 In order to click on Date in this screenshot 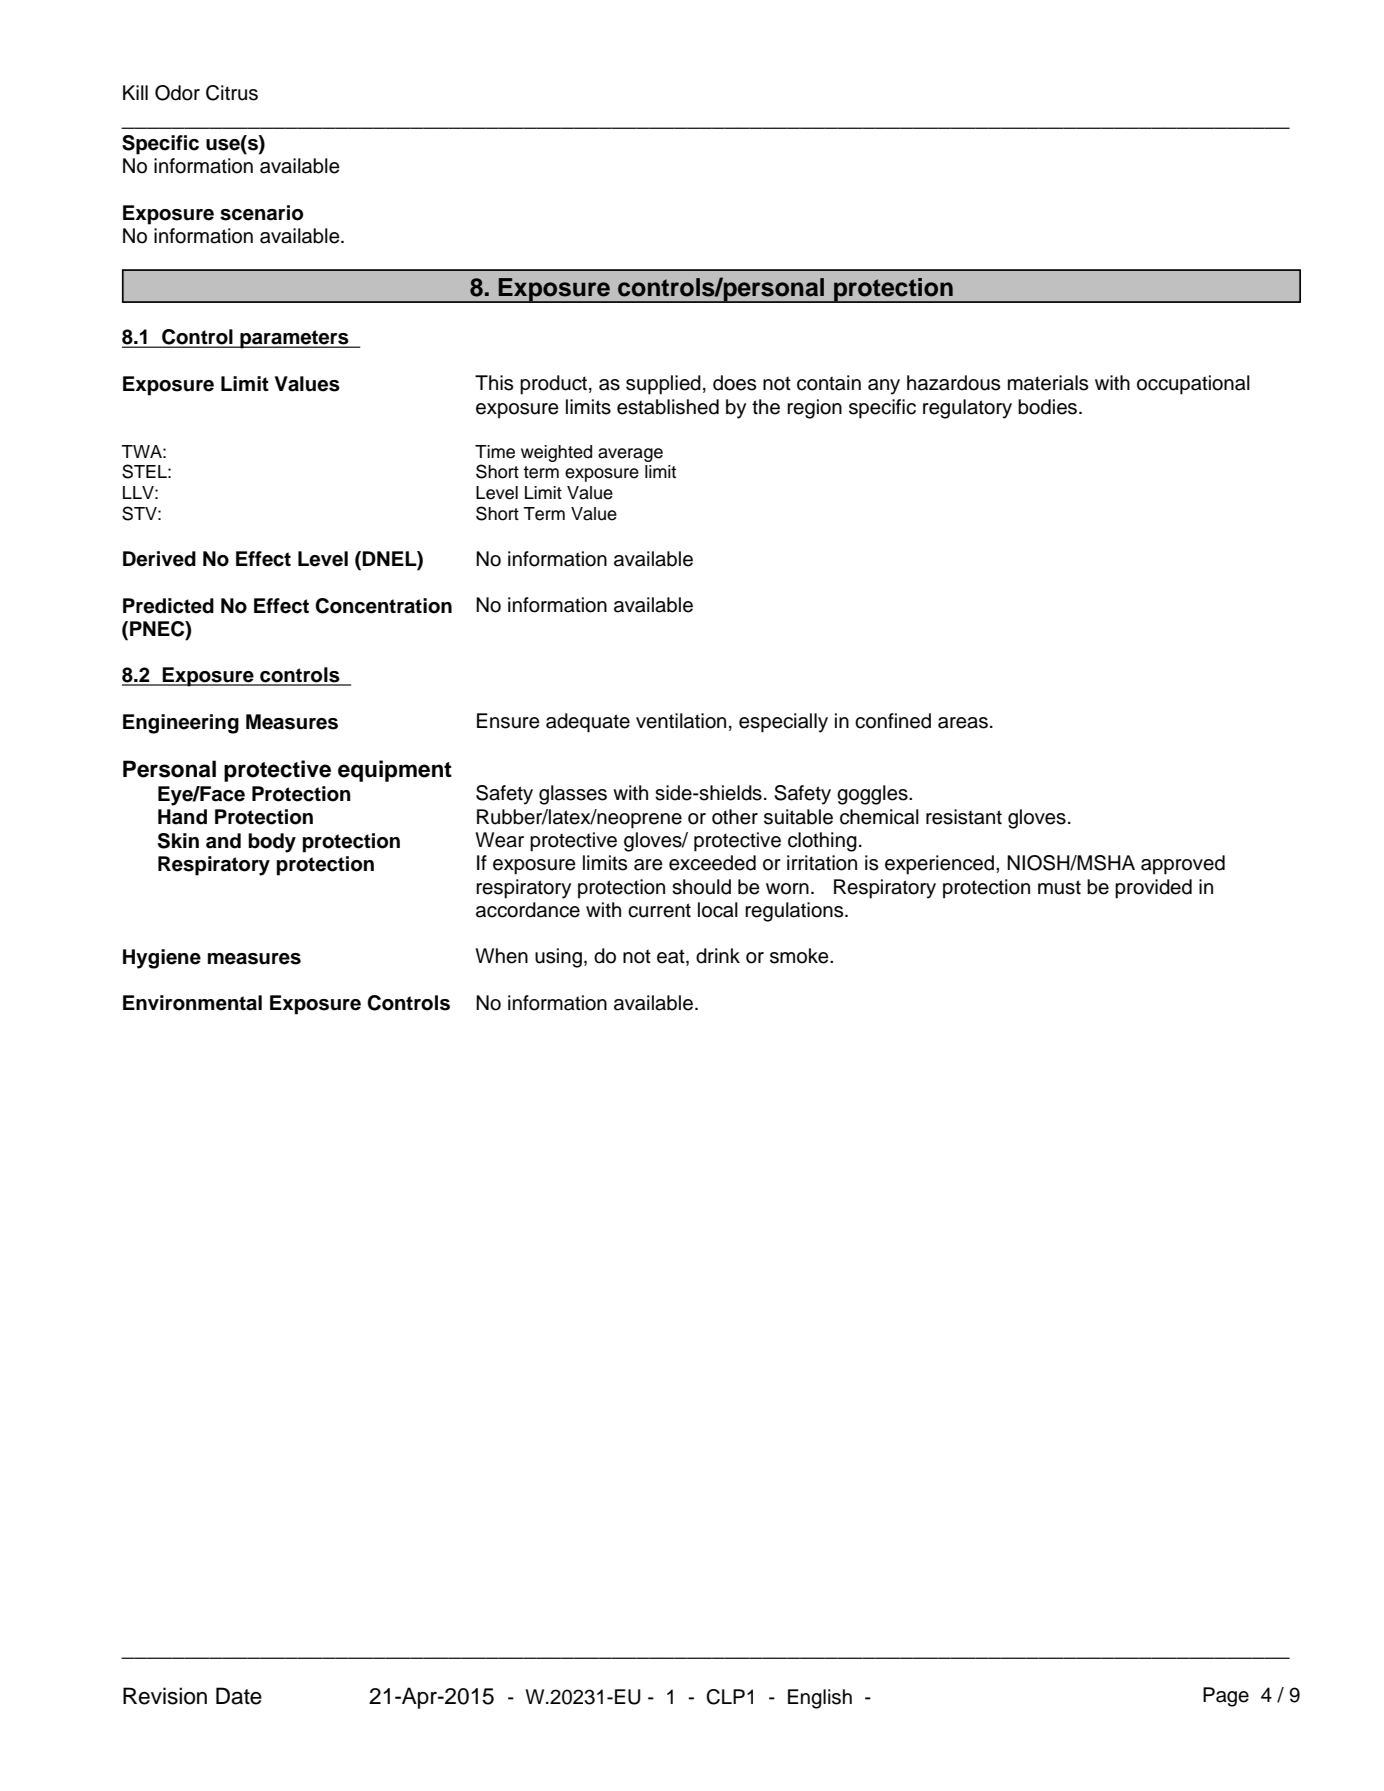, I will do `click(239, 1696)`.
